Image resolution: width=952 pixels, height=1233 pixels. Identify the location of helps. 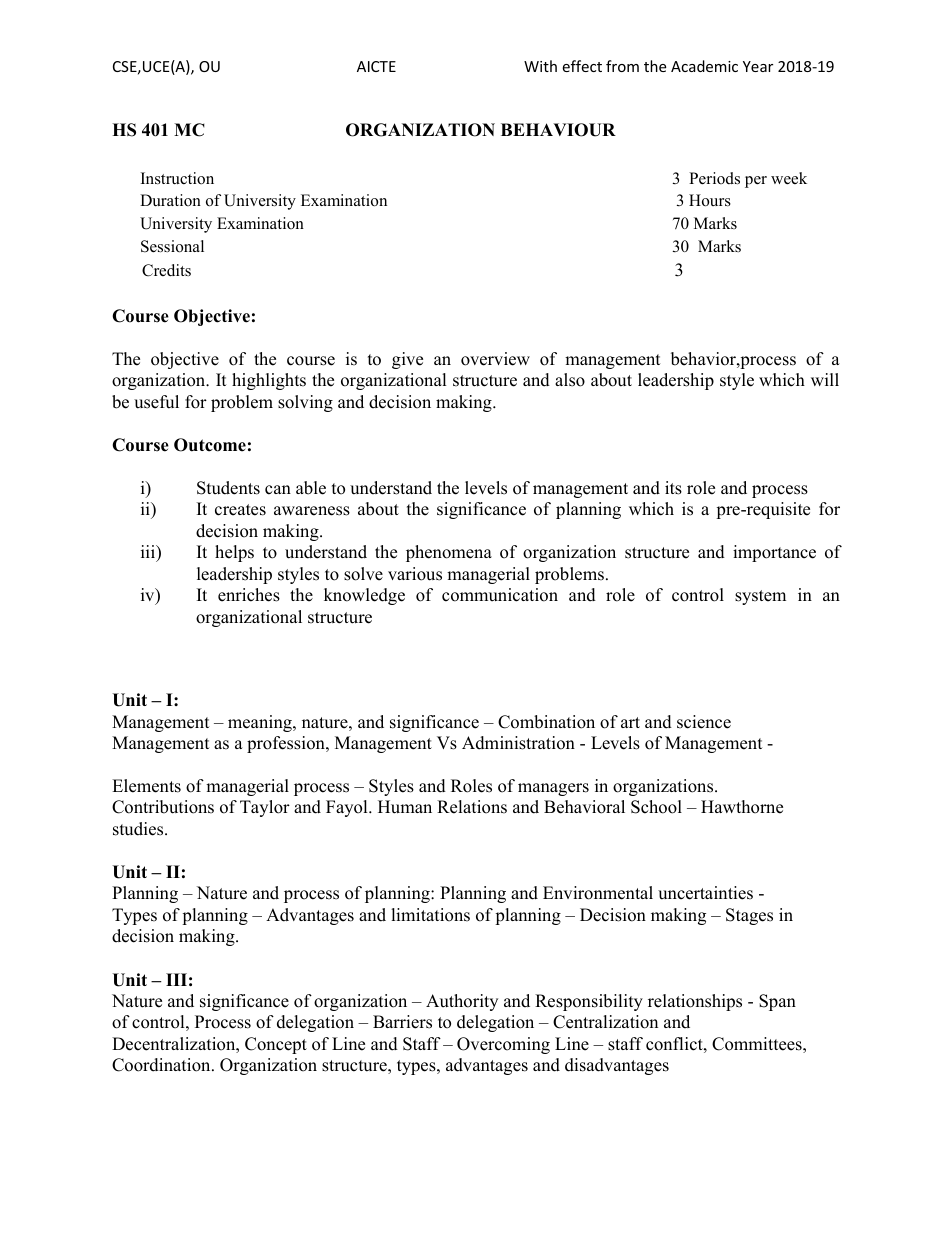
(234, 553).
